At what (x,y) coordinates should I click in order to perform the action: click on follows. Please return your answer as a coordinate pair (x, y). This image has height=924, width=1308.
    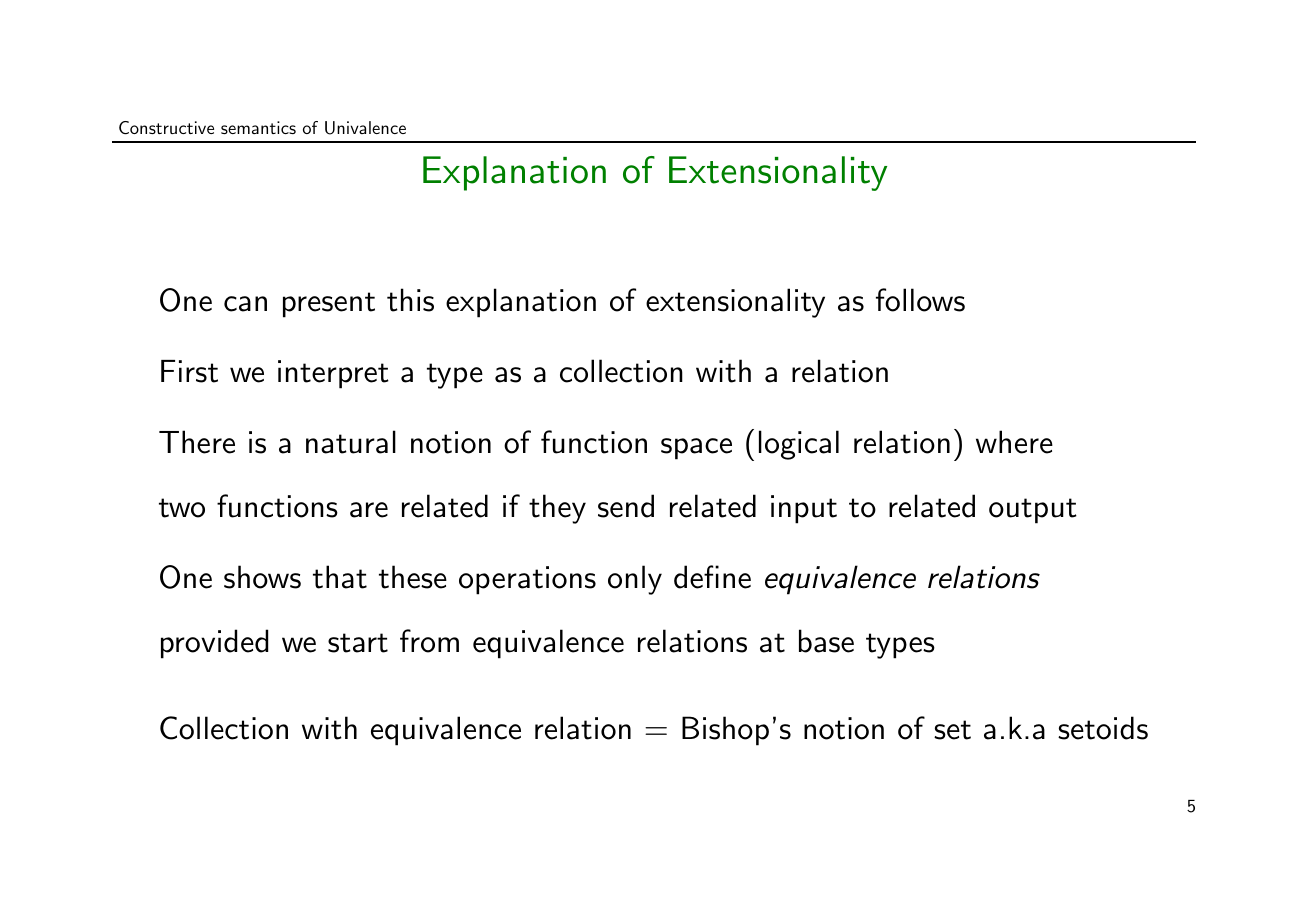
    Looking at the image, I should click on (920, 300).
